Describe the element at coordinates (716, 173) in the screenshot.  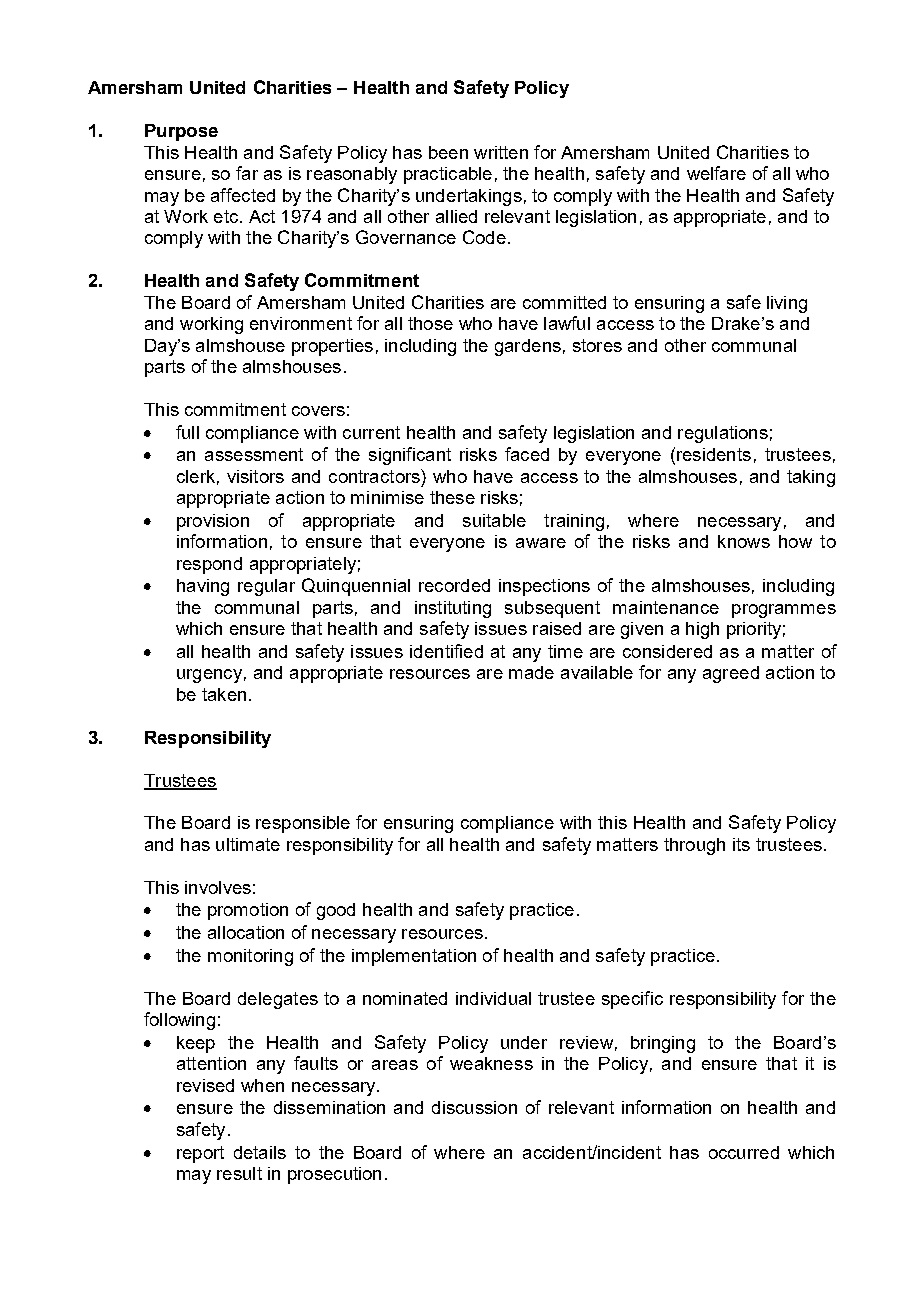
I see `welfare` at that location.
